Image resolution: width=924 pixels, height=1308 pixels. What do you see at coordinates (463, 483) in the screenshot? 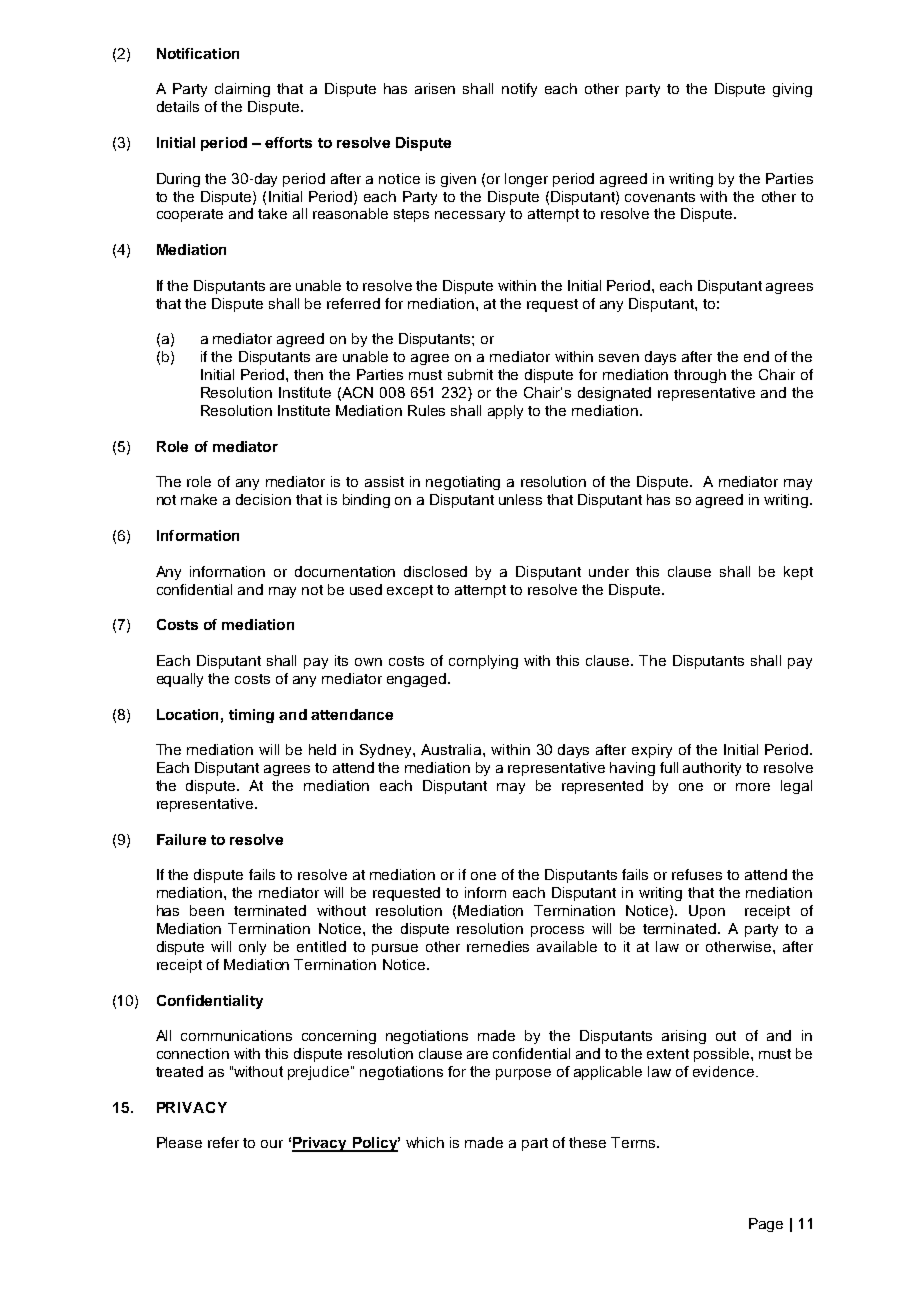
I see `negotiating` at bounding box center [463, 483].
